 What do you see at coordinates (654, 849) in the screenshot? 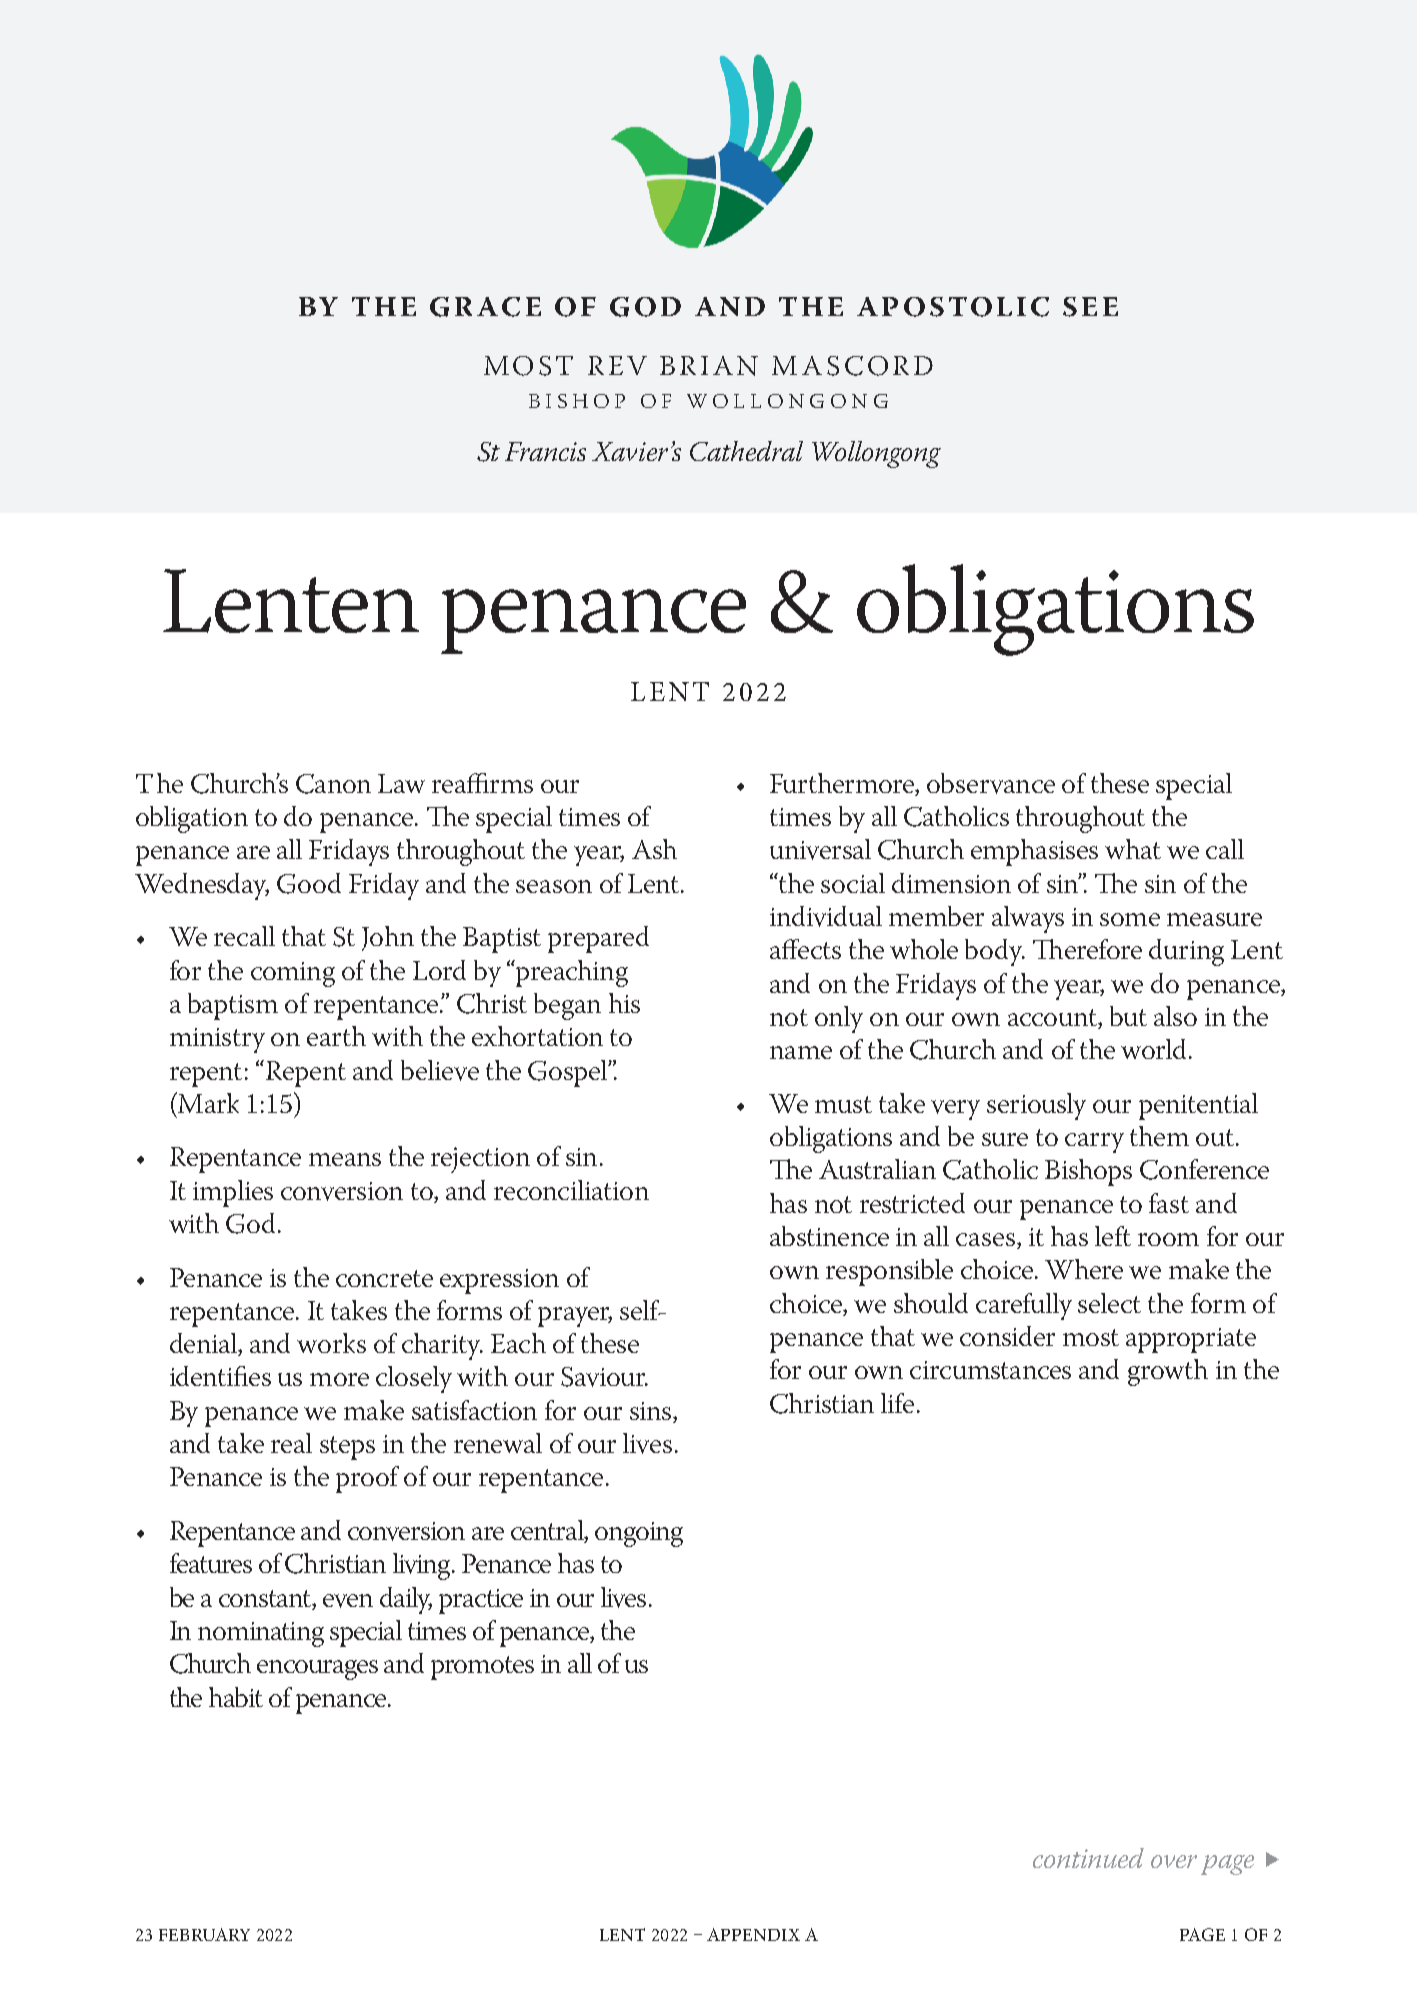
I see `Ash` at bounding box center [654, 849].
